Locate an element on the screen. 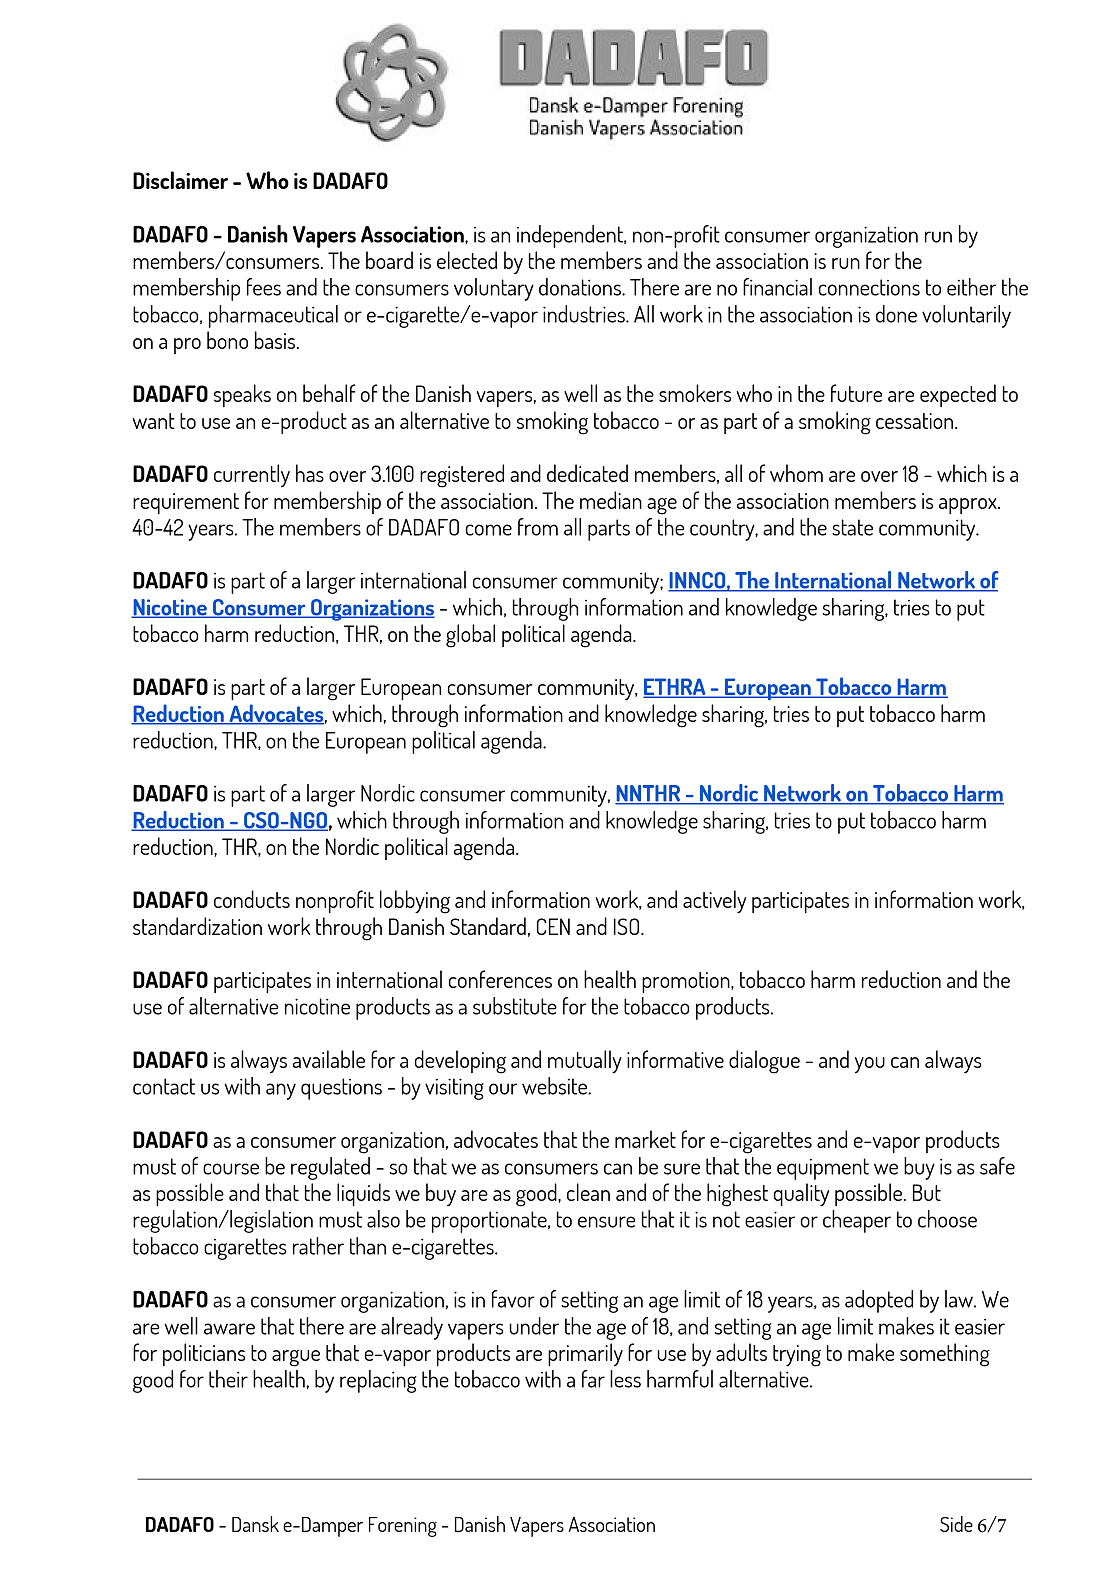 The width and height of the screenshot is (1113, 1574). connections is located at coordinates (869, 287).
